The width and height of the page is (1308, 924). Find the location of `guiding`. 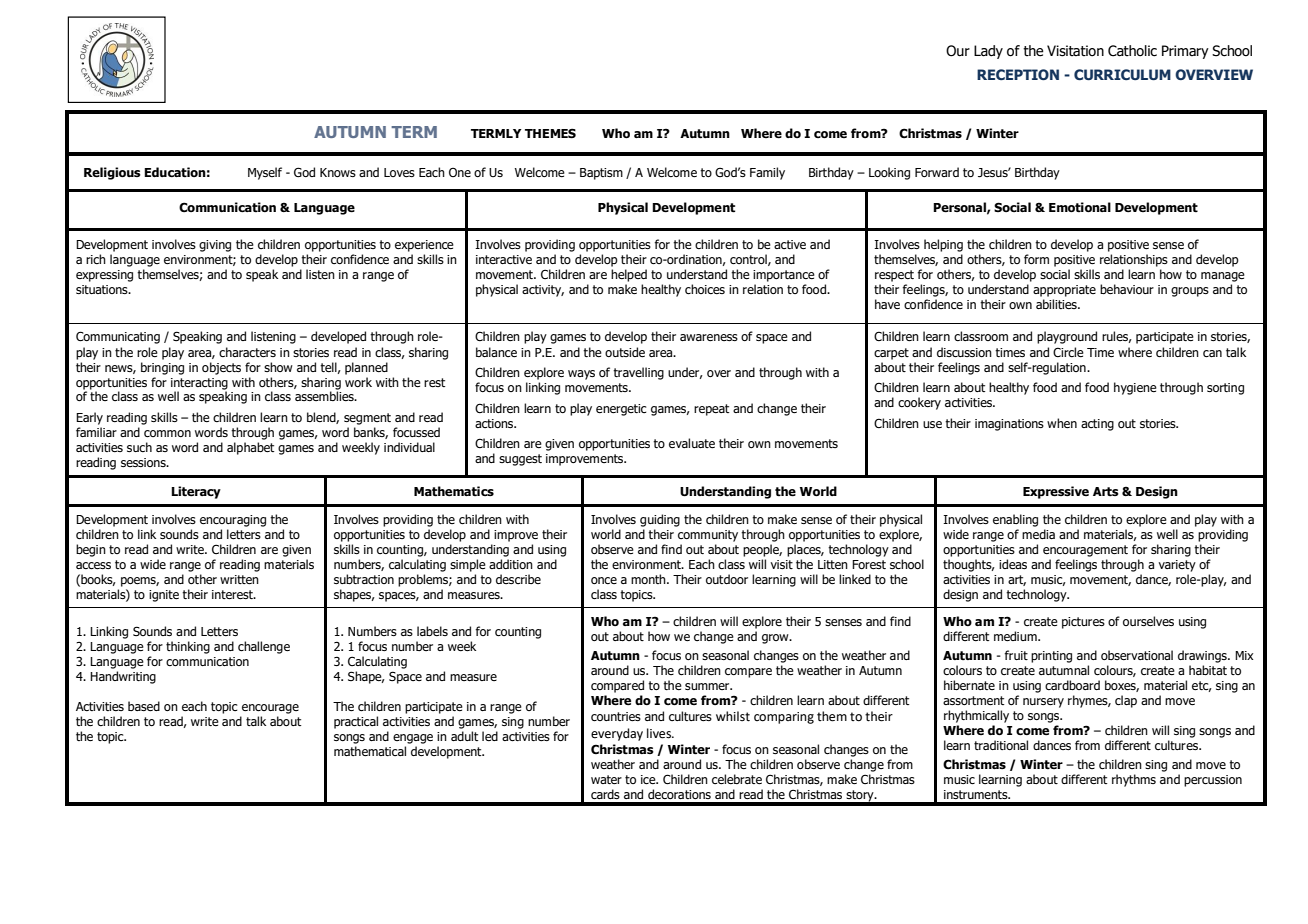

guiding is located at coordinates (660, 520).
